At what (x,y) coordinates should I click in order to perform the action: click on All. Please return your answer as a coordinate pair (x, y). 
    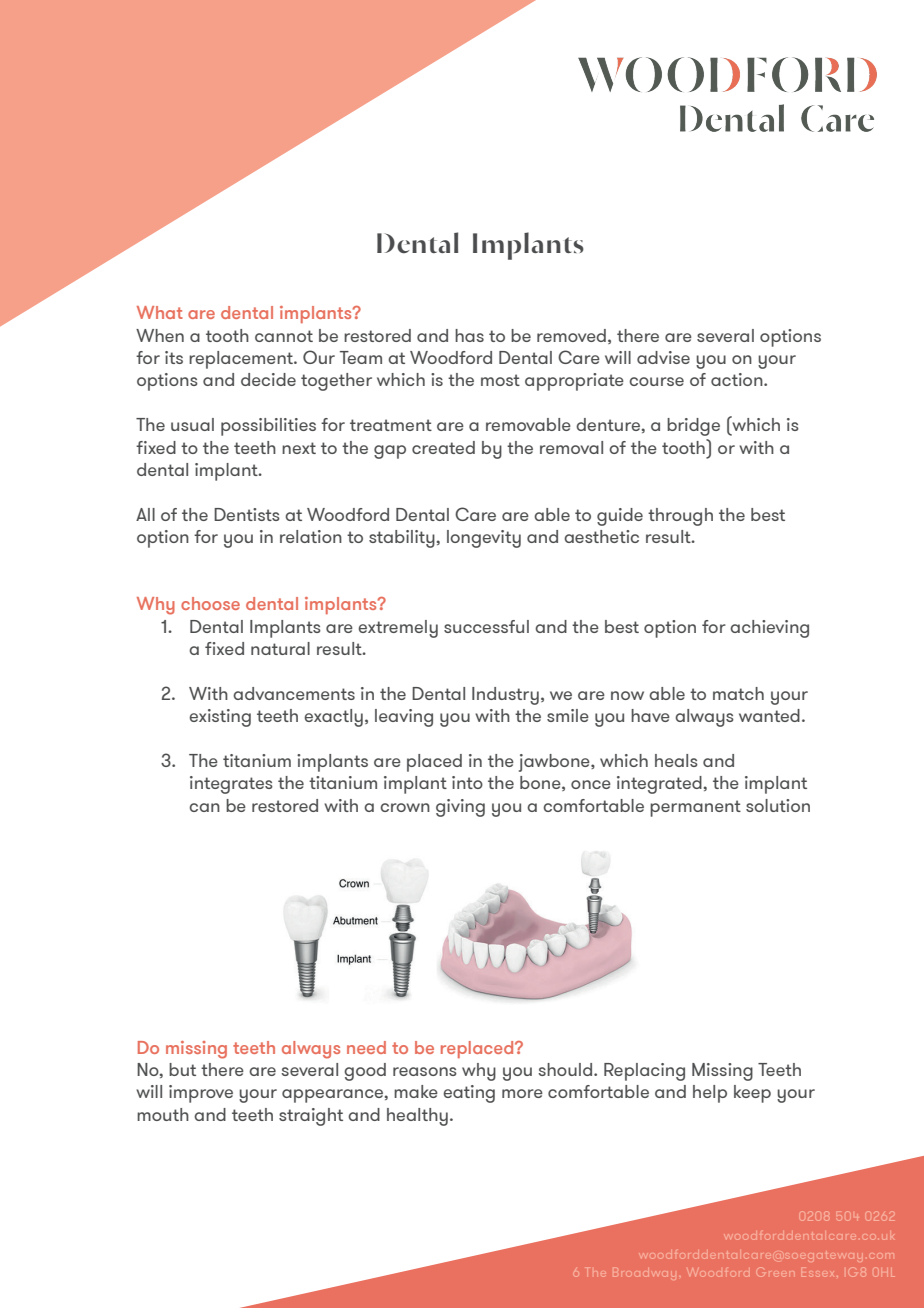
    Looking at the image, I should click on (145, 514).
